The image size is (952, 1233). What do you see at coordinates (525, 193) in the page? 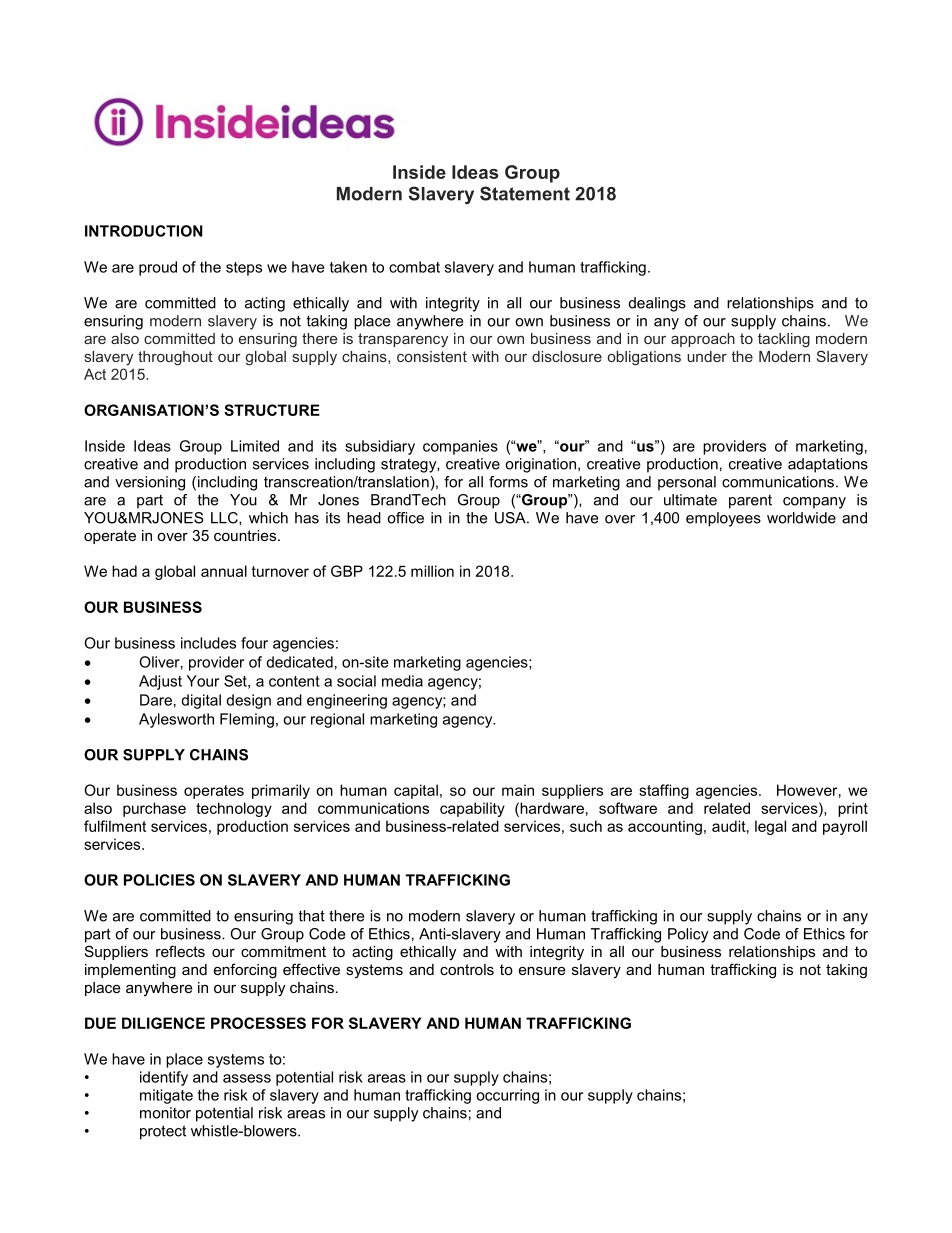
I see `Statement` at bounding box center [525, 193].
